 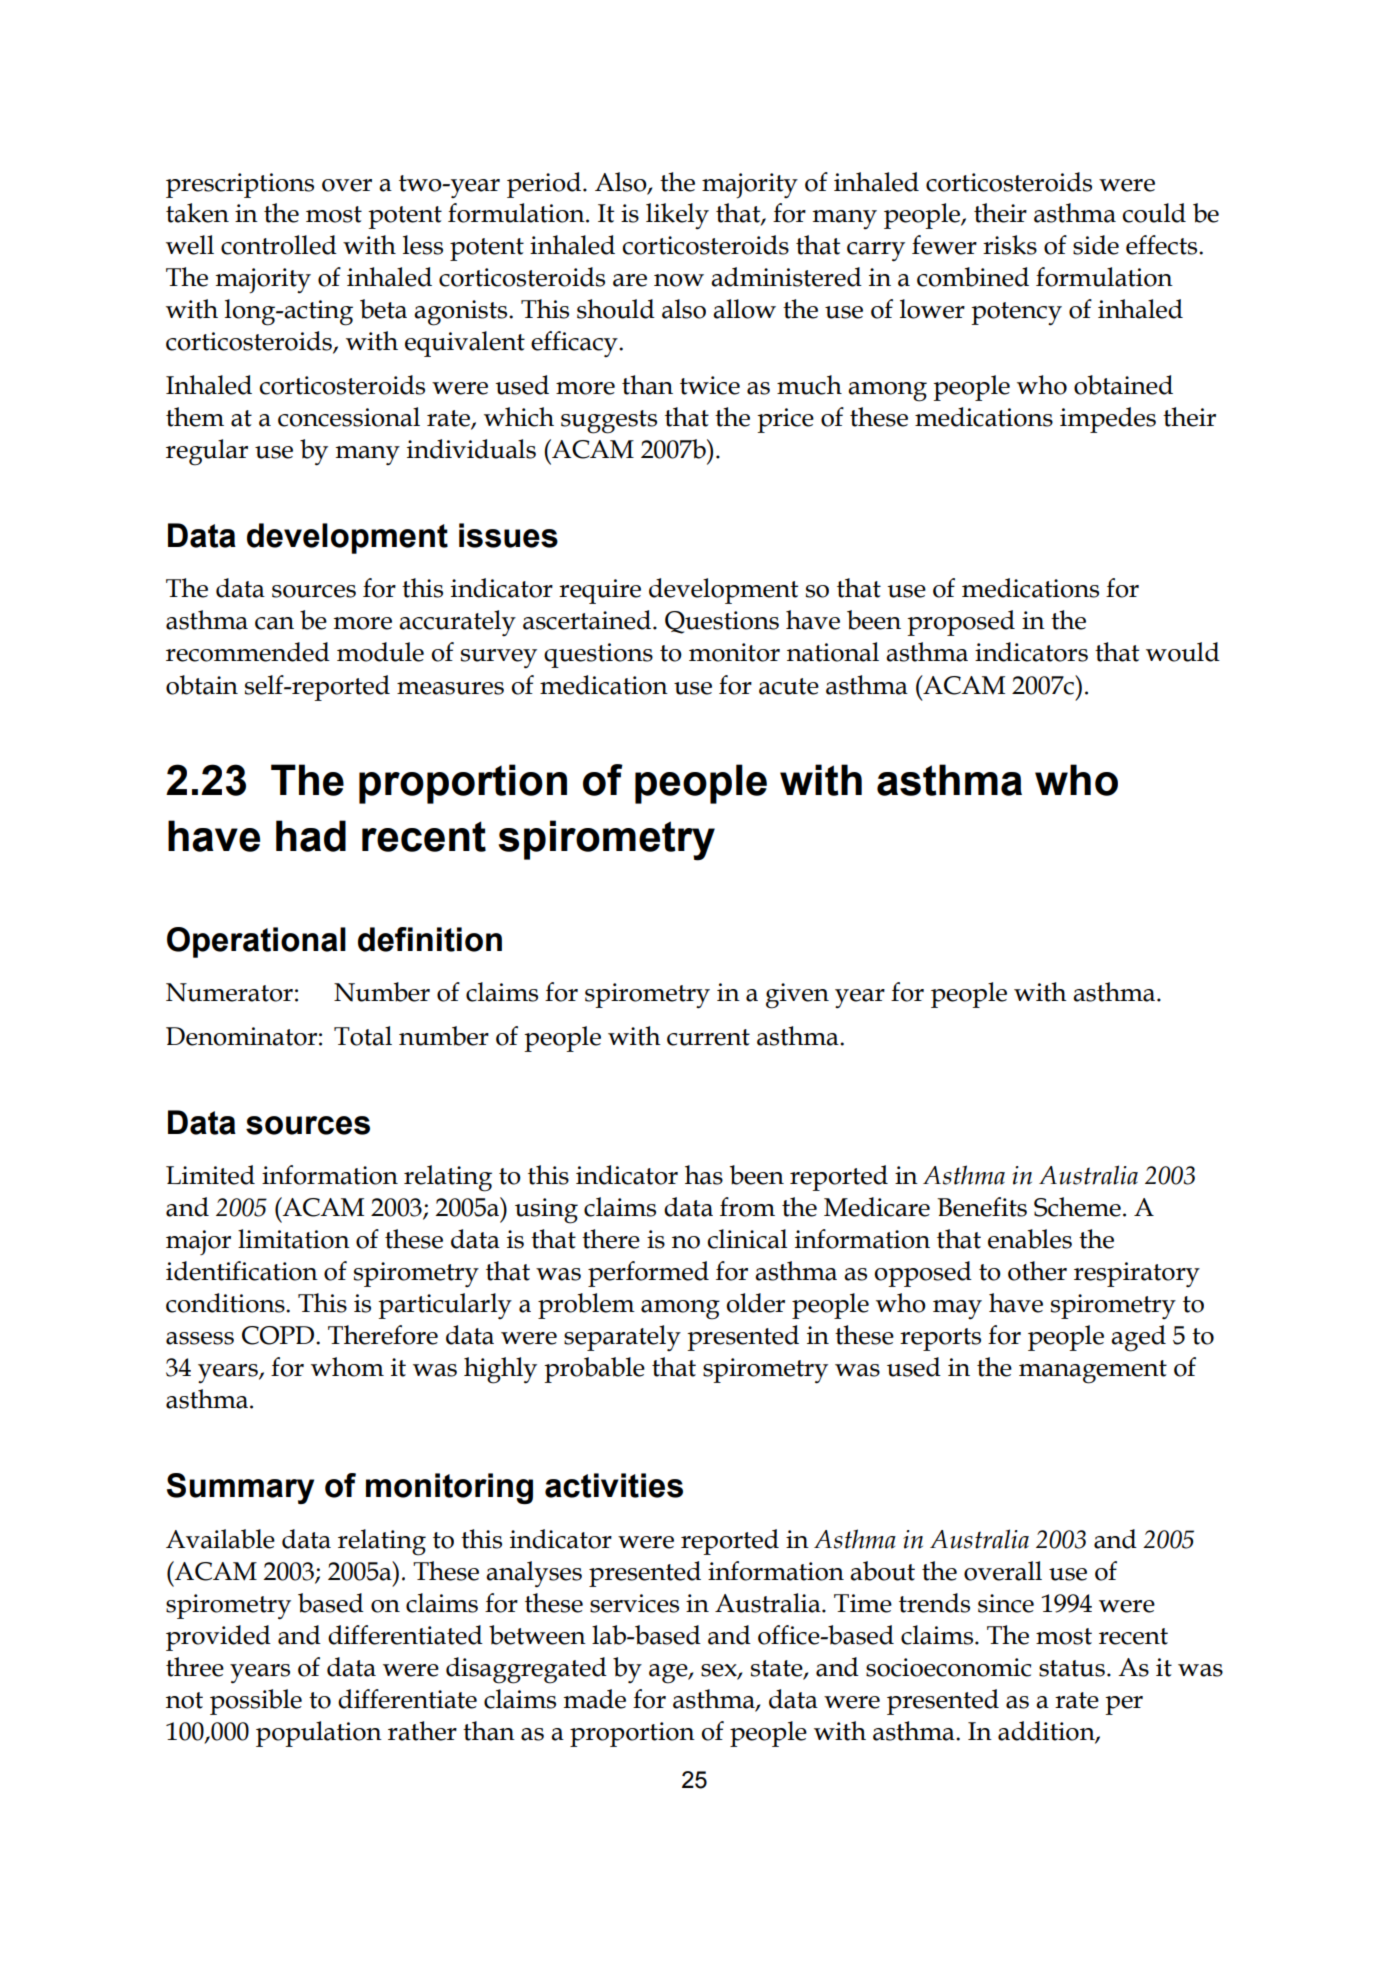 I want to click on likely, so click(x=677, y=216).
